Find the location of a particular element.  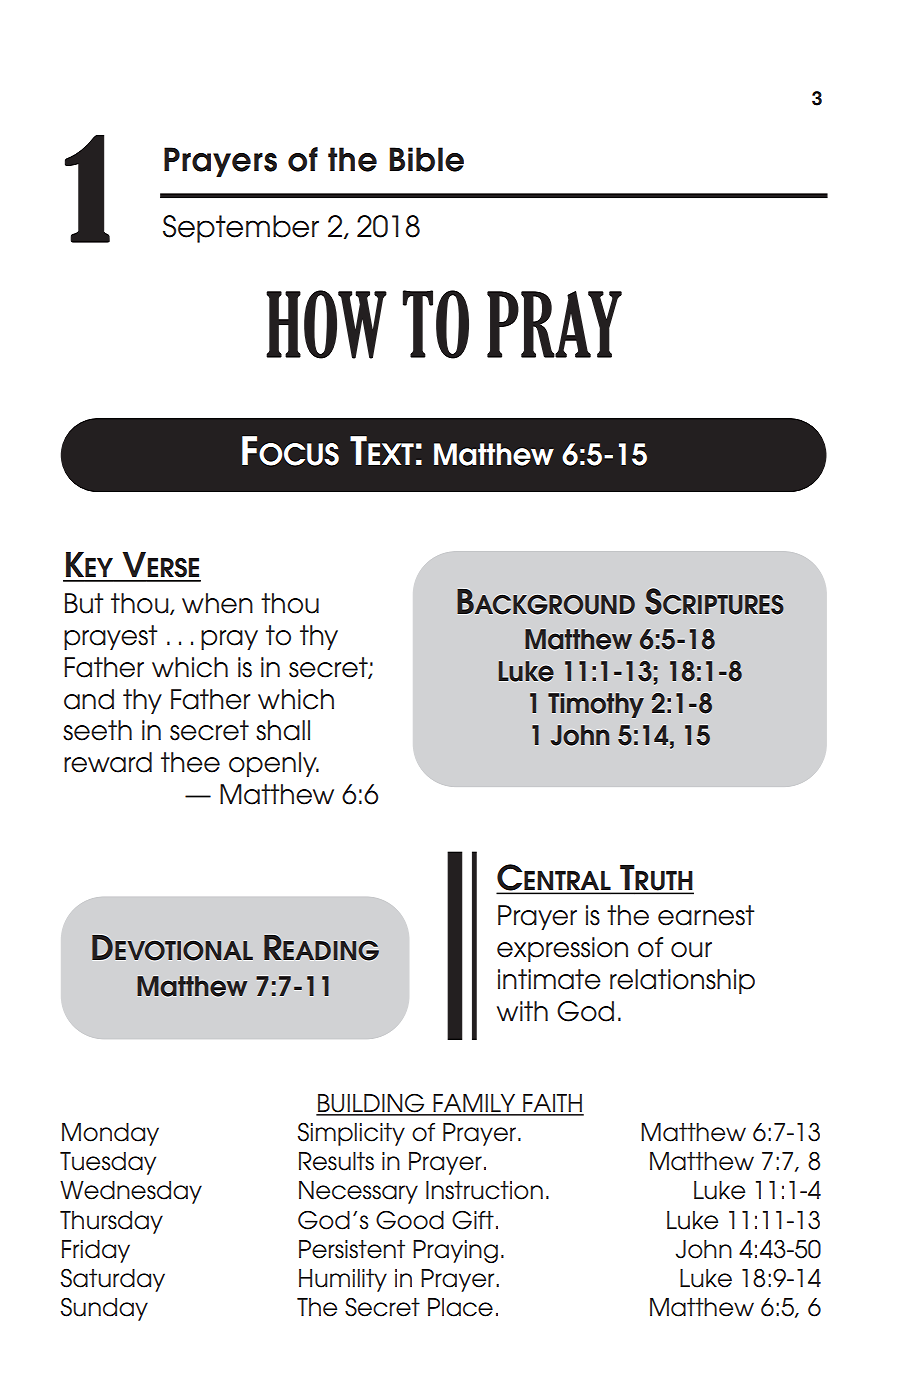

with is located at coordinates (522, 1011).
